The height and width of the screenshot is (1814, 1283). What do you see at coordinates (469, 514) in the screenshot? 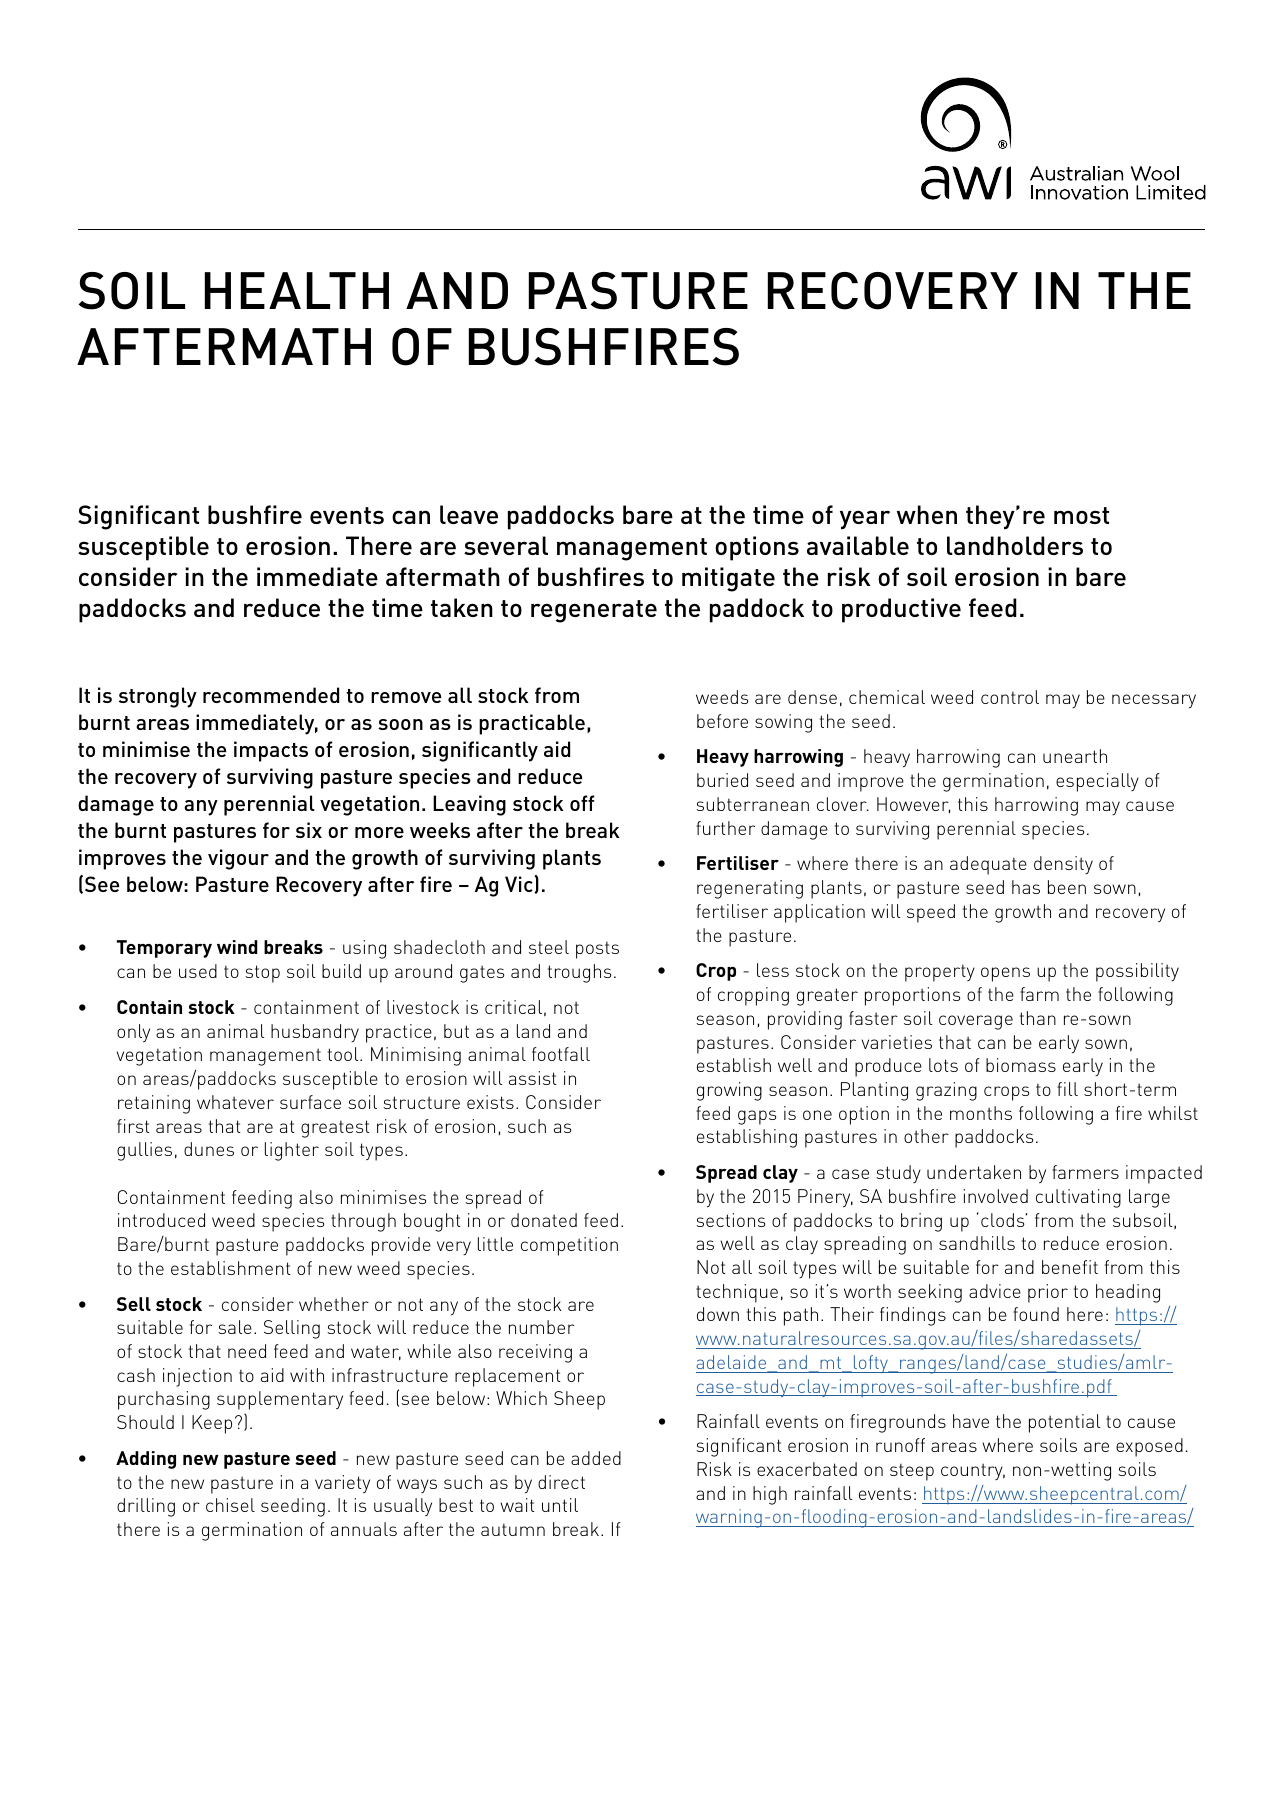
I see `leave` at bounding box center [469, 514].
